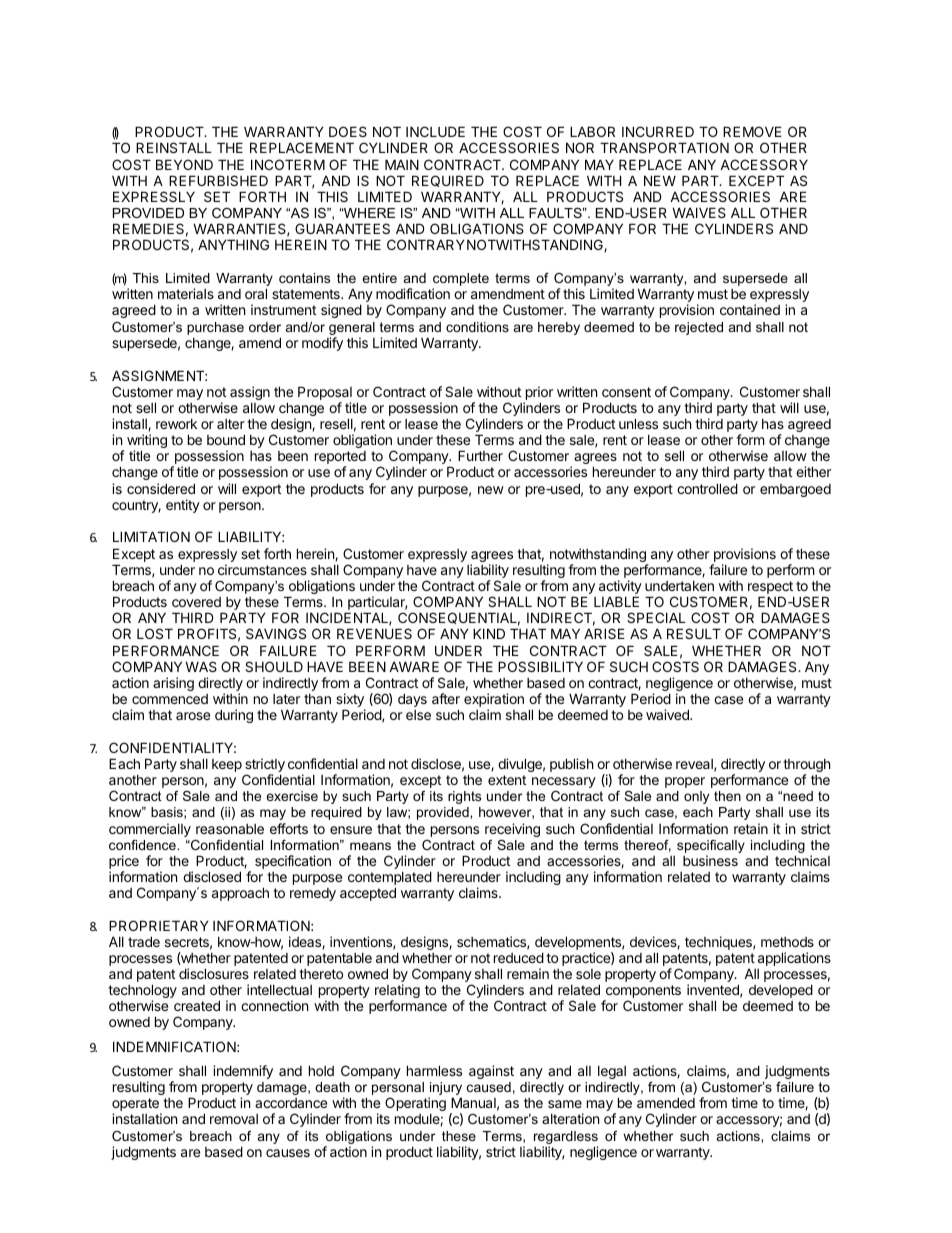 The width and height of the screenshot is (952, 1233). Describe the element at coordinates (445, 1090) in the screenshot. I see `injury` at that location.
